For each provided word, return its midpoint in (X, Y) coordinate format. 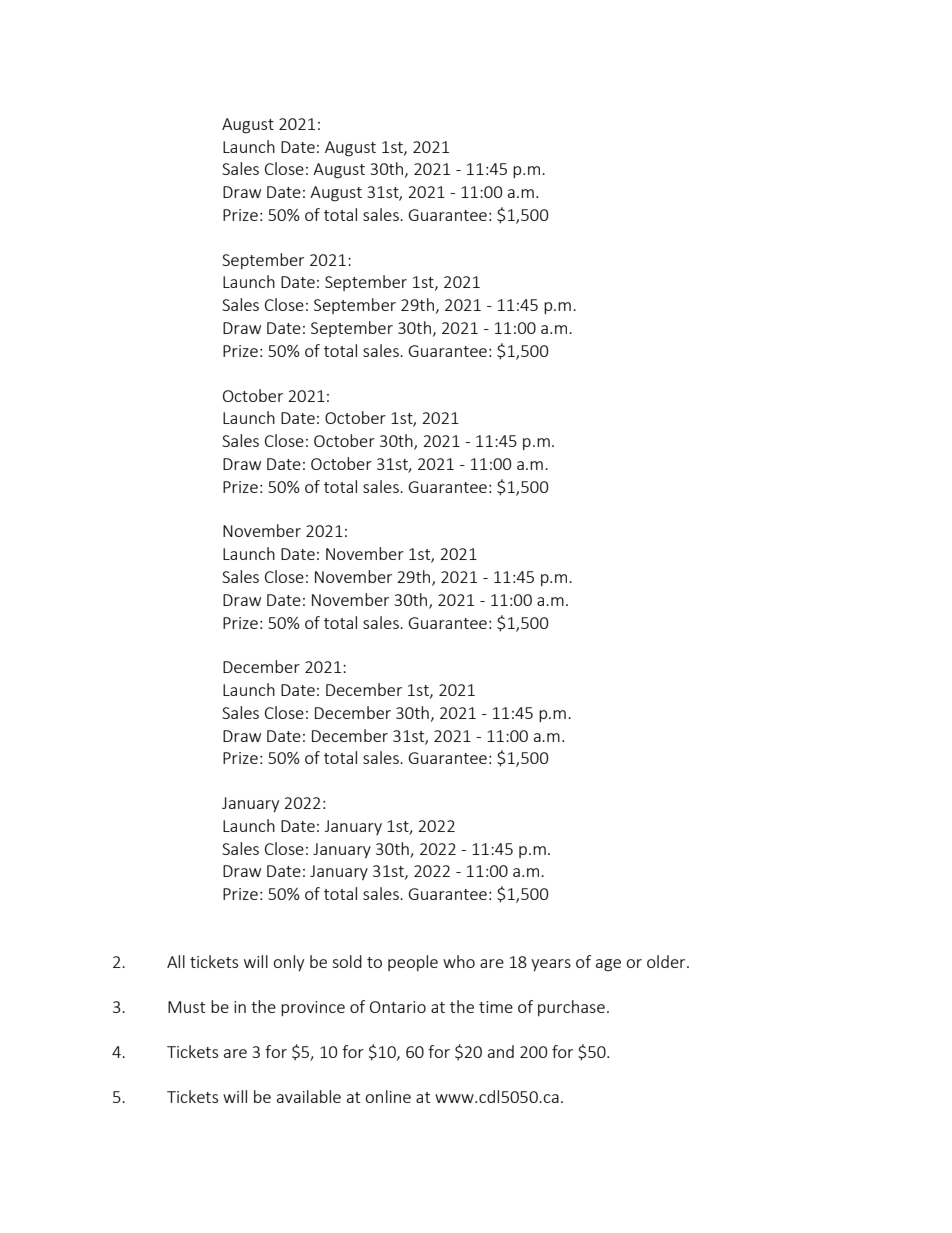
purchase (571, 1008)
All (176, 961)
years (551, 965)
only (288, 963)
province (313, 1008)
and (501, 1051)
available (309, 1096)
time (496, 1007)
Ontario (398, 1007)
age (608, 965)
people (413, 963)
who (459, 961)
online (388, 1096)
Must (186, 1007)
